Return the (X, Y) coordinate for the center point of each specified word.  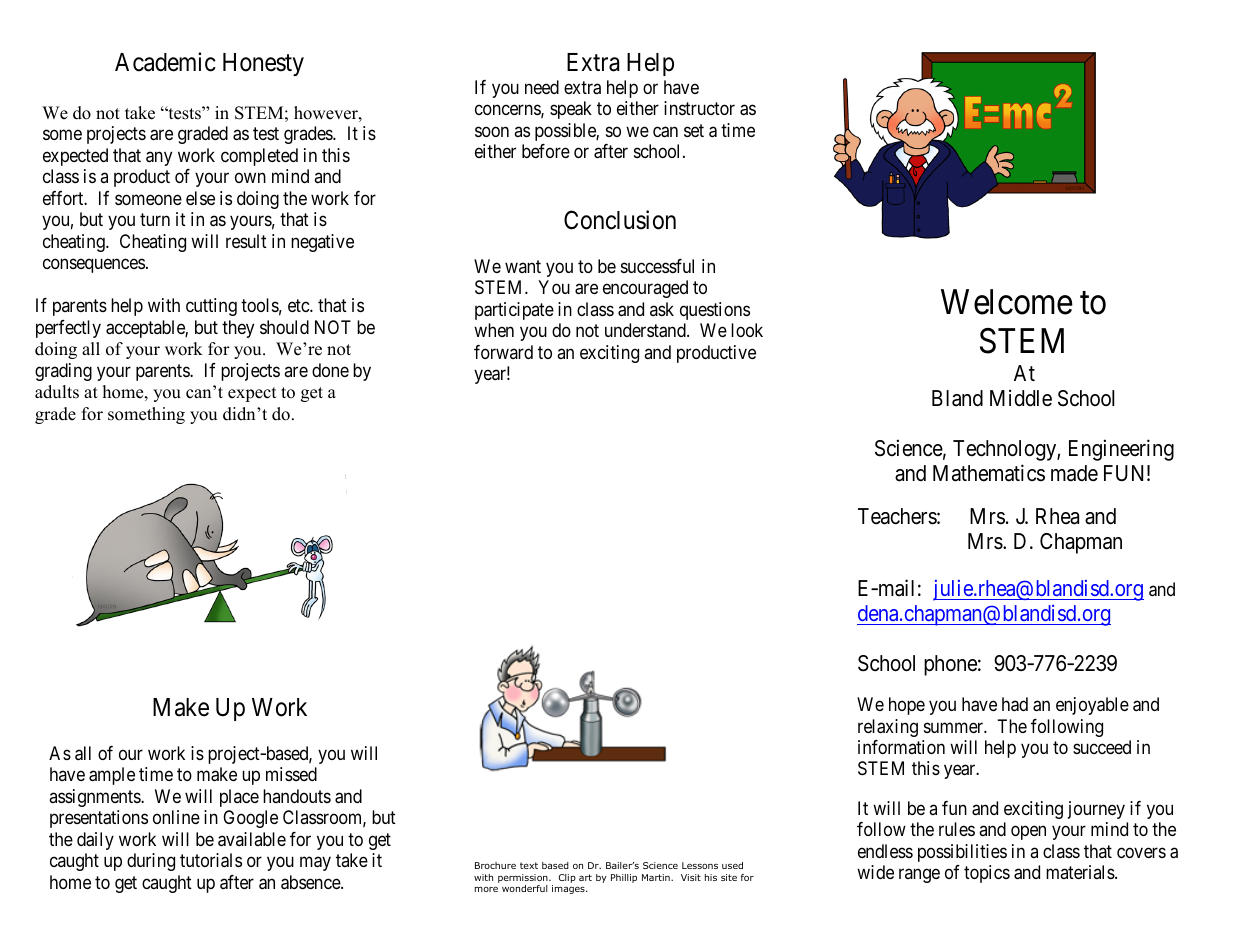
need (542, 87)
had (1015, 704)
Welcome (1007, 302)
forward (503, 352)
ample (112, 776)
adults (57, 392)
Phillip (624, 878)
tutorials (211, 860)
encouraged (645, 289)
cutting (211, 307)
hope (907, 706)
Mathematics (989, 473)
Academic (165, 62)
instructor (699, 108)
